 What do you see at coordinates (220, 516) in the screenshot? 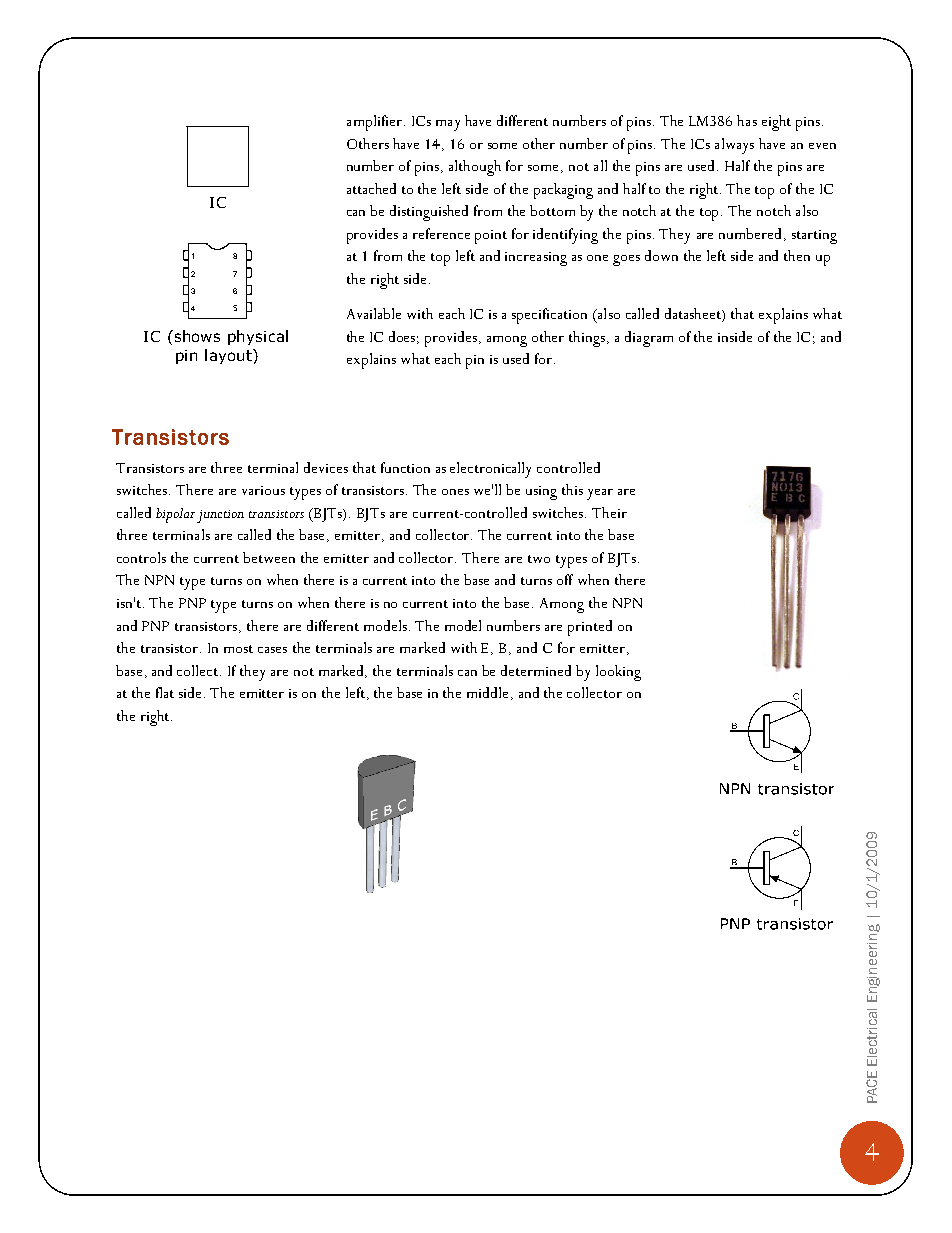
I see `junction` at bounding box center [220, 516].
